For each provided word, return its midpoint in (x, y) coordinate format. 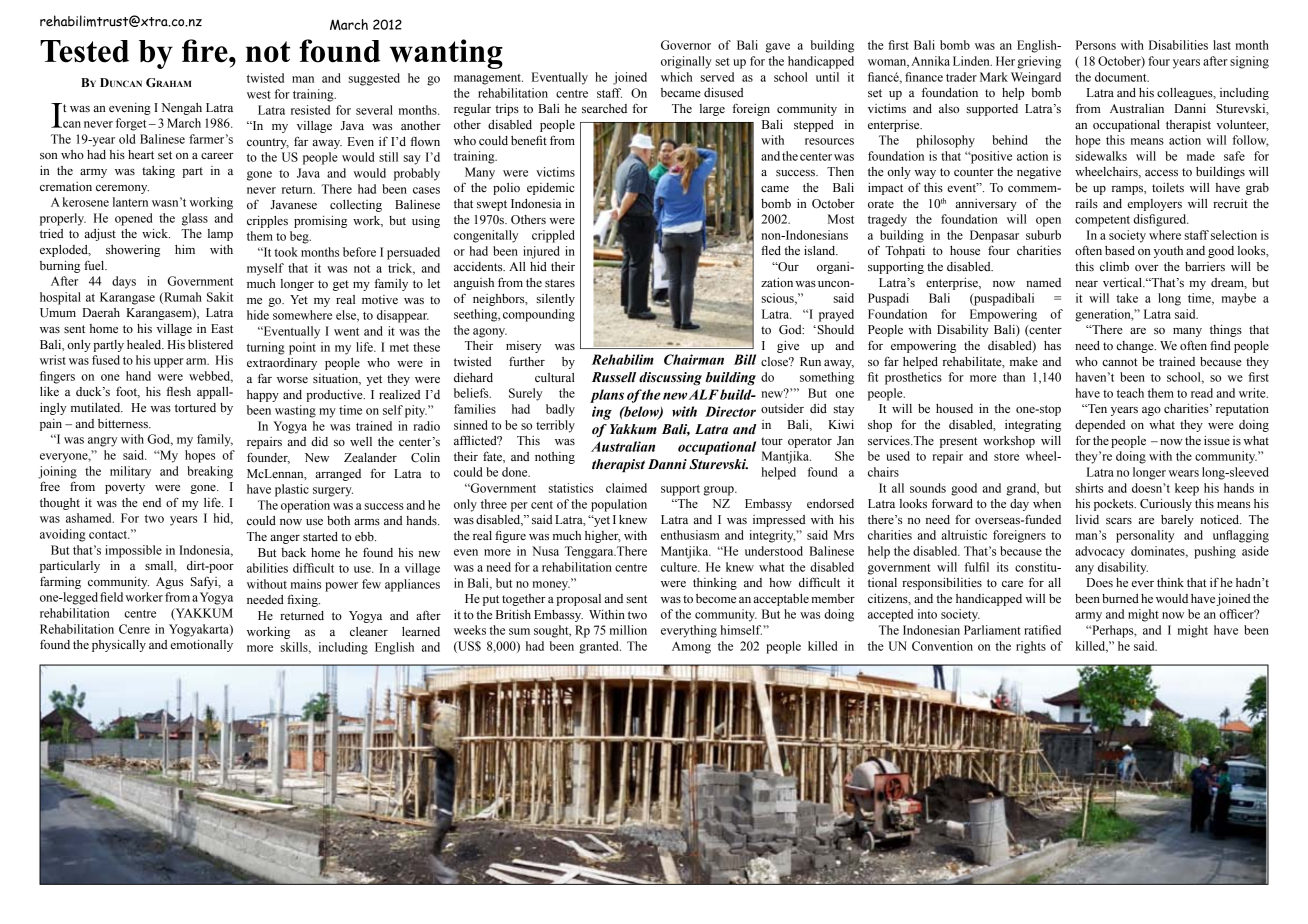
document (1122, 77)
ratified (1042, 630)
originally (686, 62)
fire (206, 51)
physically (119, 645)
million (628, 630)
